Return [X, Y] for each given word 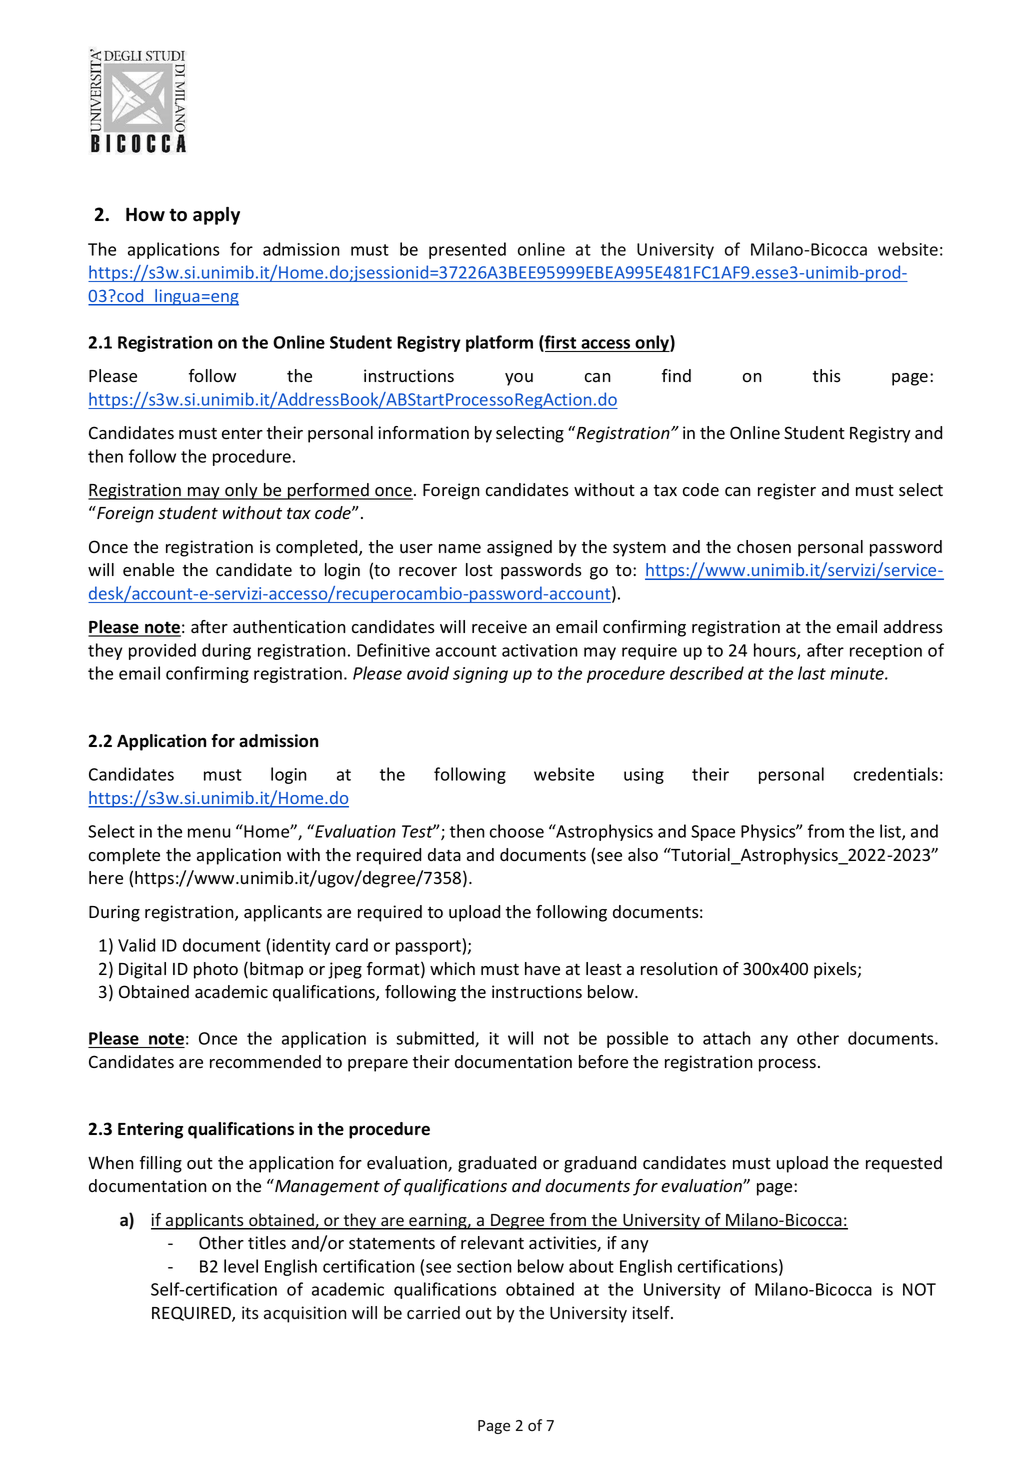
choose [517, 831]
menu [209, 833]
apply [216, 216]
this [827, 376]
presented [467, 250]
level [241, 1266]
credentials [896, 774]
